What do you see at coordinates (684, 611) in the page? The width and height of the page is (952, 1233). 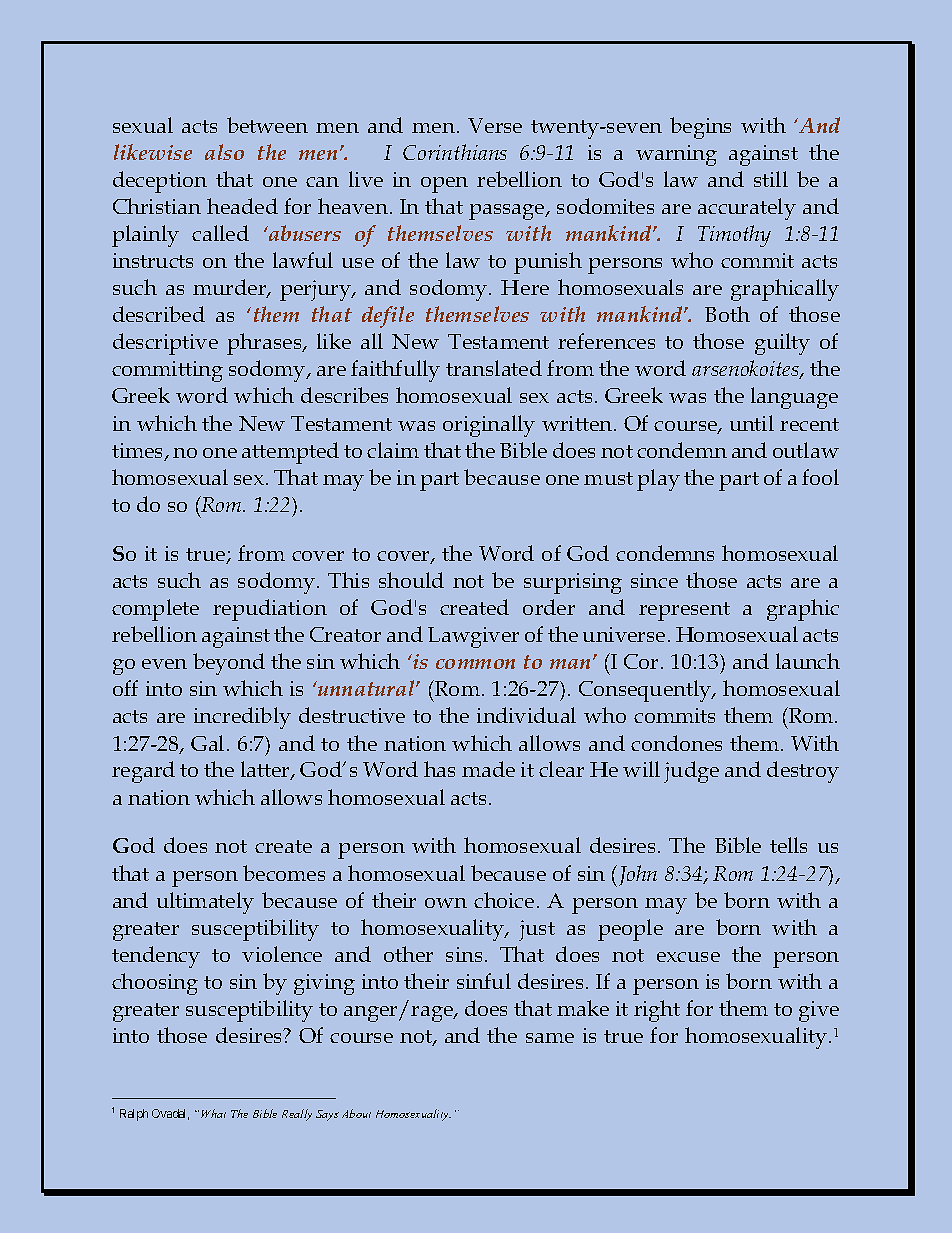 I see `represent` at bounding box center [684, 611].
